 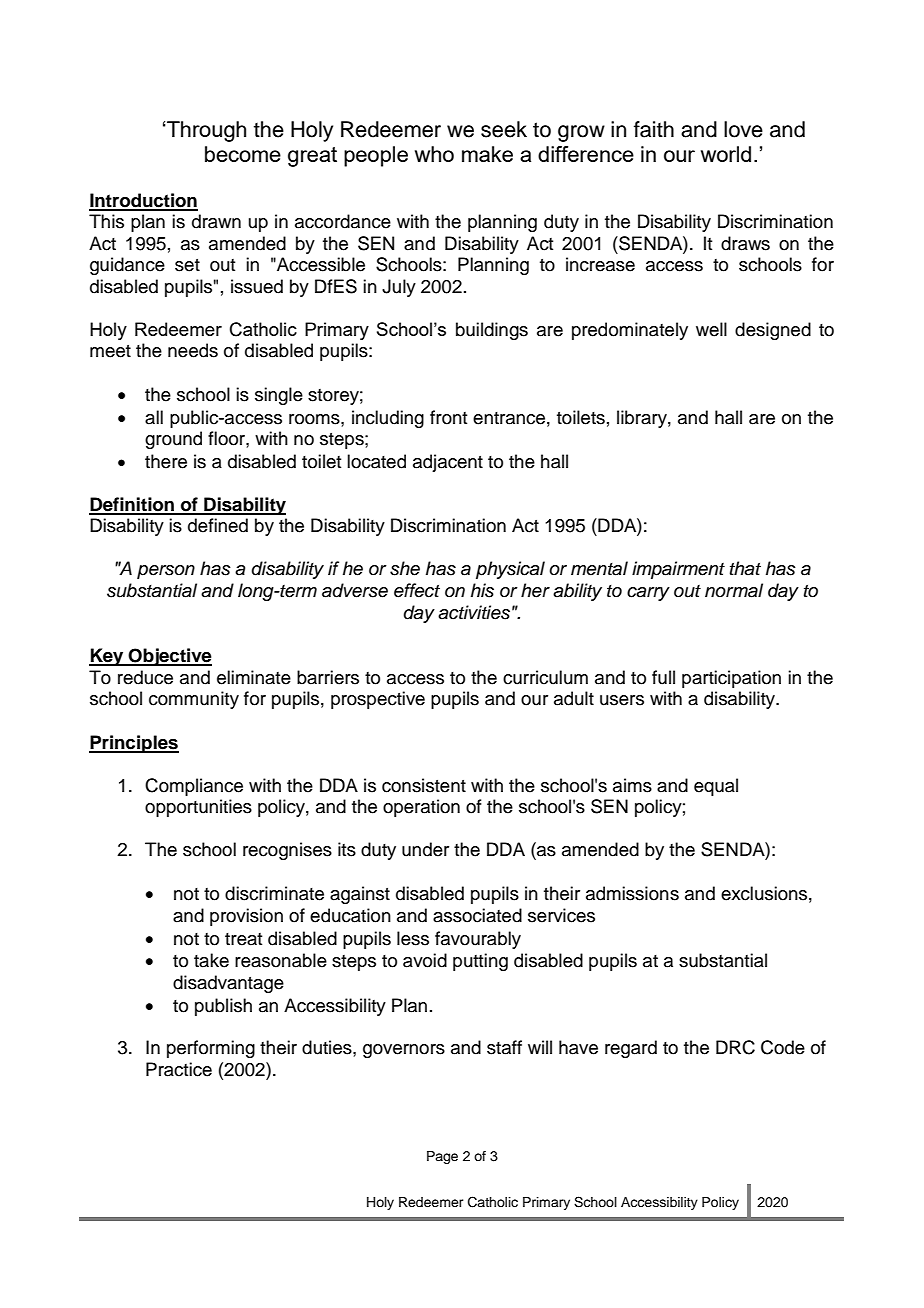 I want to click on Through, so click(x=205, y=131).
